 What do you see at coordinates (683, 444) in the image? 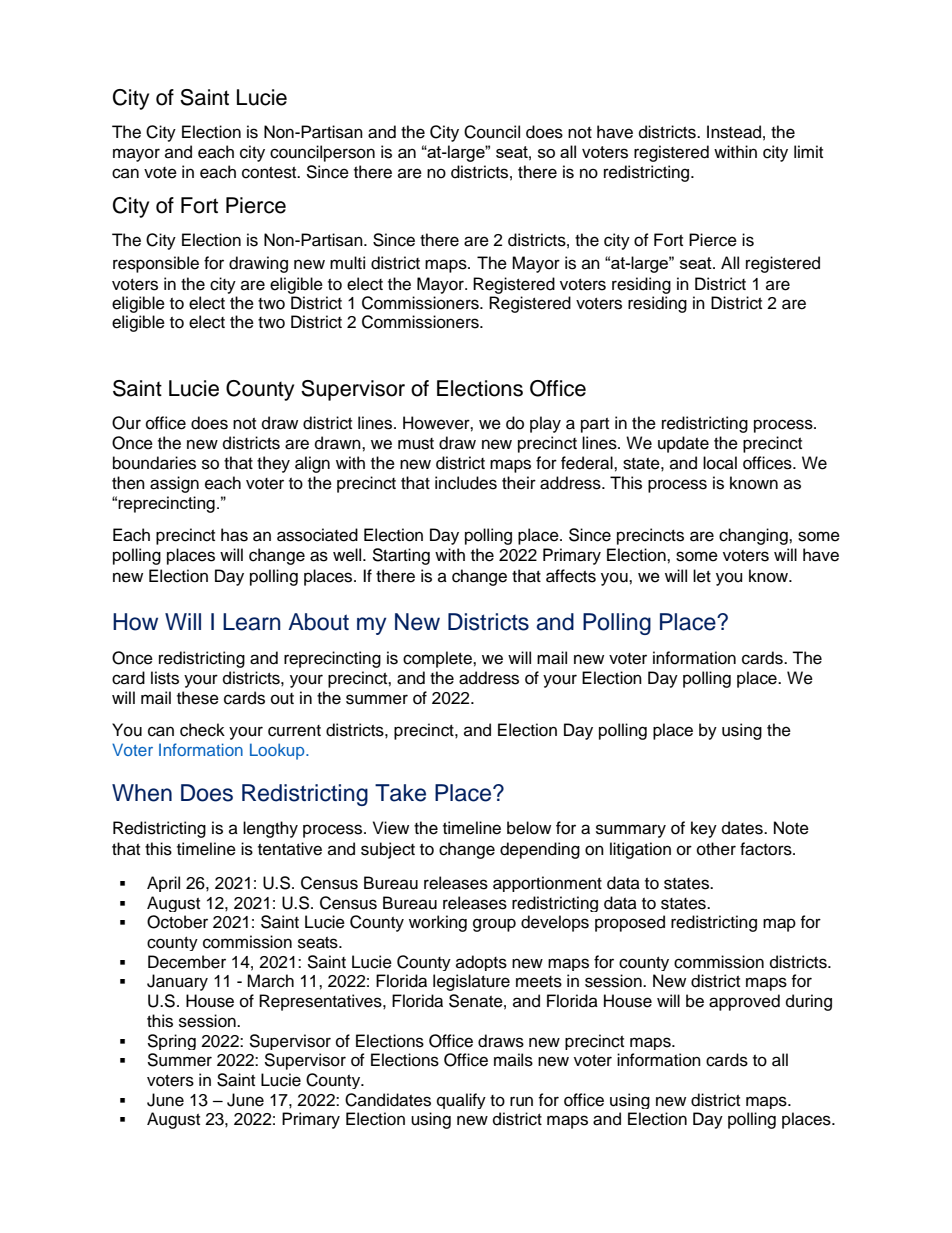
I see `update` at bounding box center [683, 444].
